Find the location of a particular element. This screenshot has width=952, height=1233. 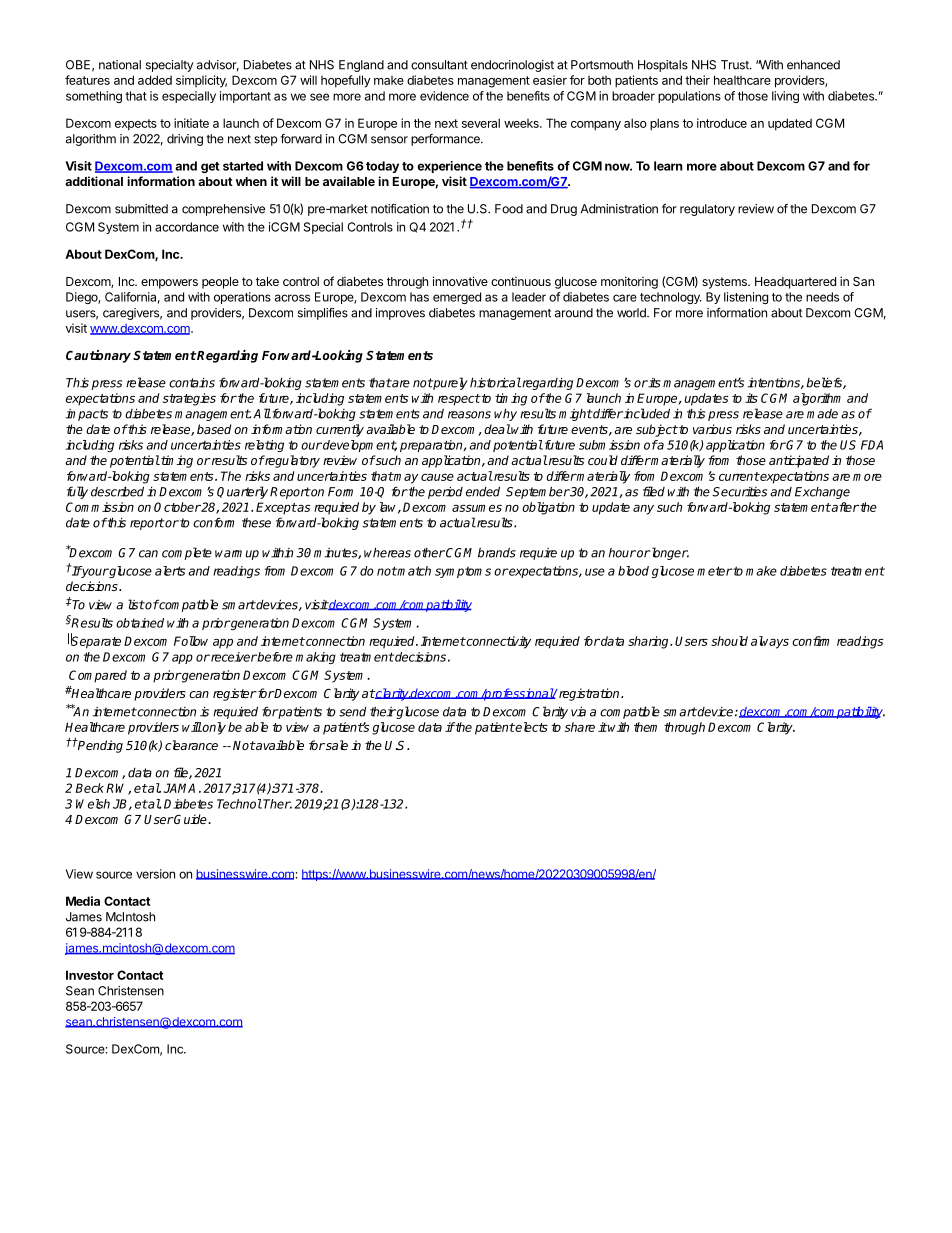

Investor is located at coordinates (90, 975).
